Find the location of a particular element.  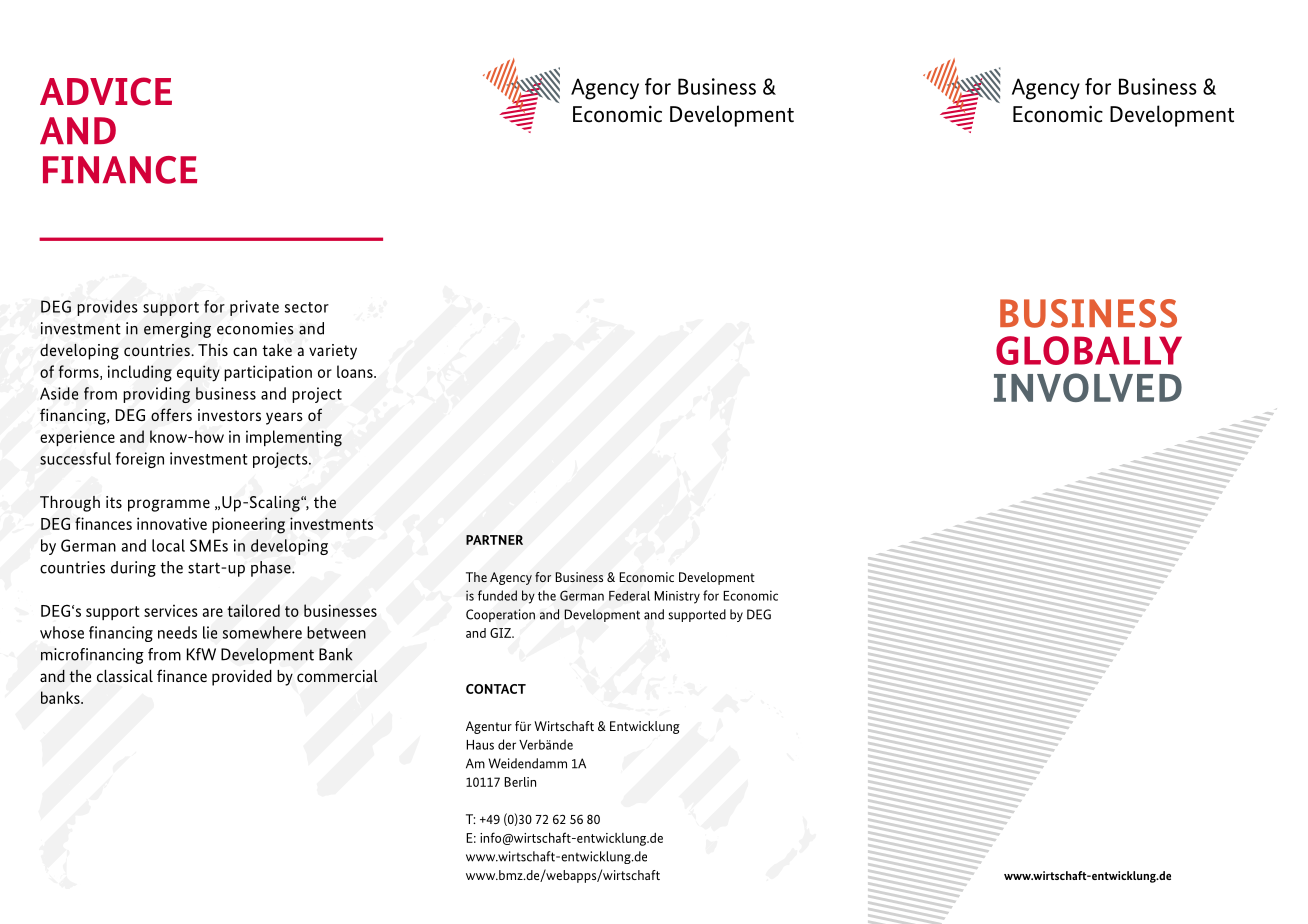

ADVICE is located at coordinates (106, 91).
